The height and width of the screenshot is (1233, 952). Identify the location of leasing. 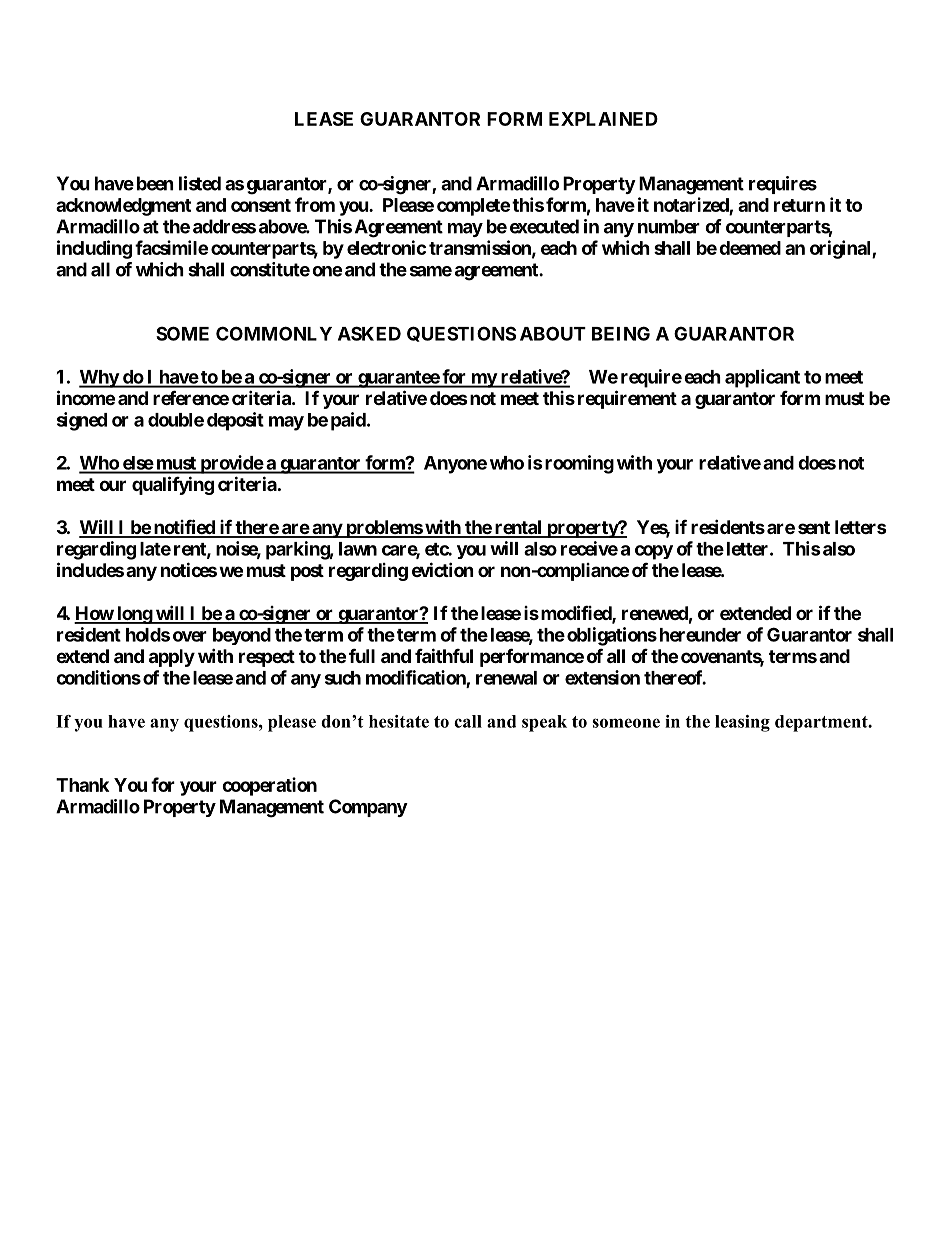
(742, 723).
